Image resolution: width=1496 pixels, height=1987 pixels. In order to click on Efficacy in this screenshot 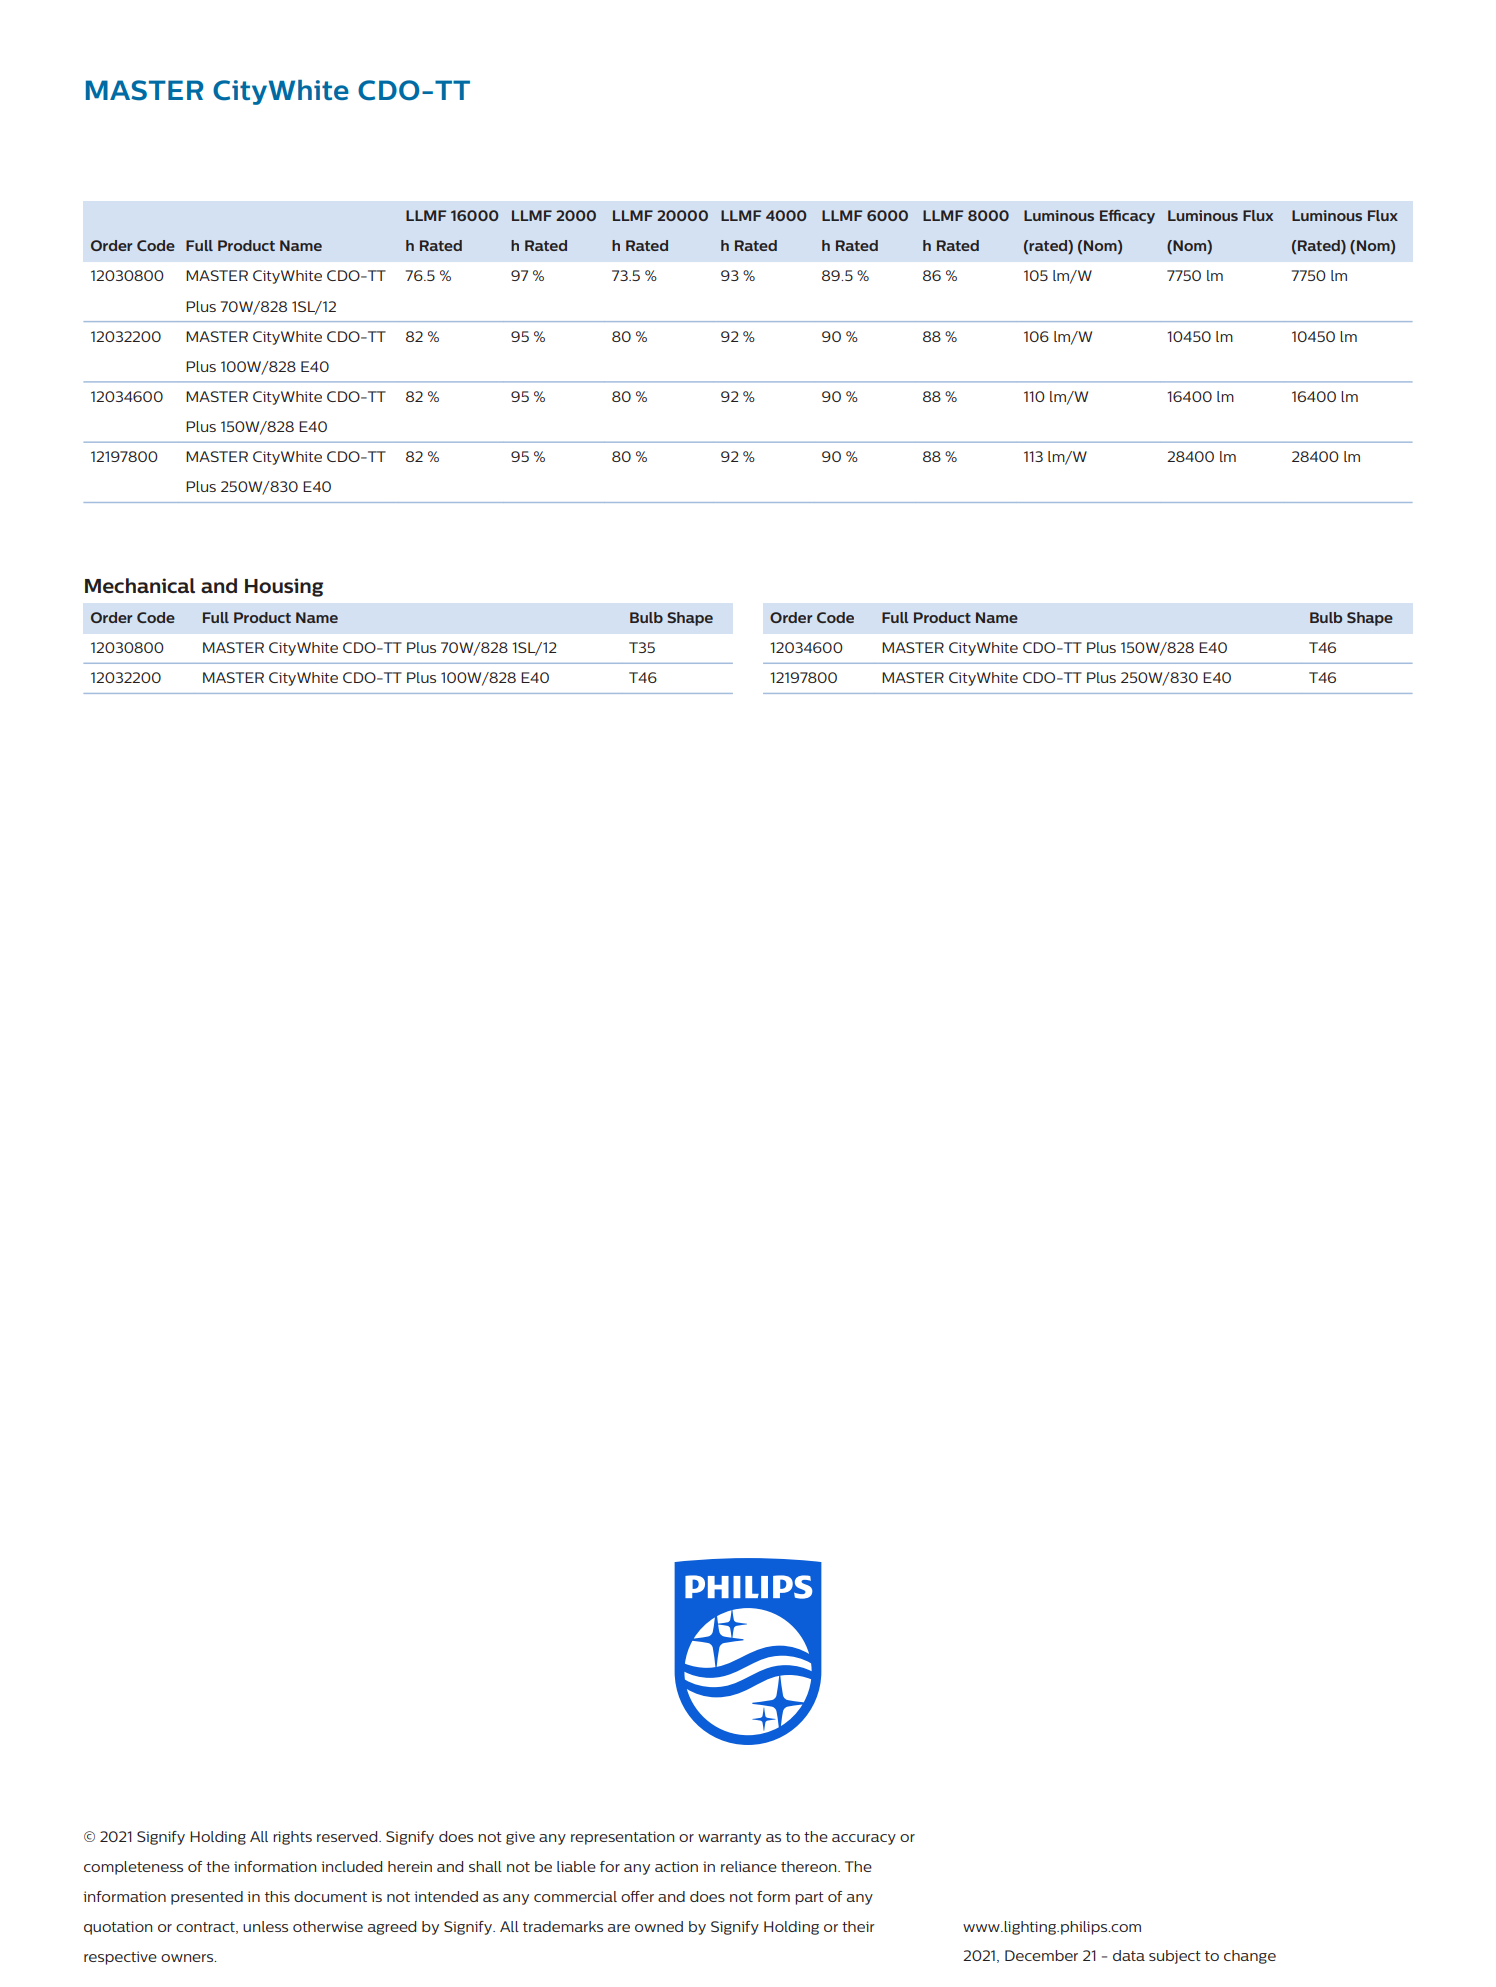, I will do `click(1127, 216)`.
